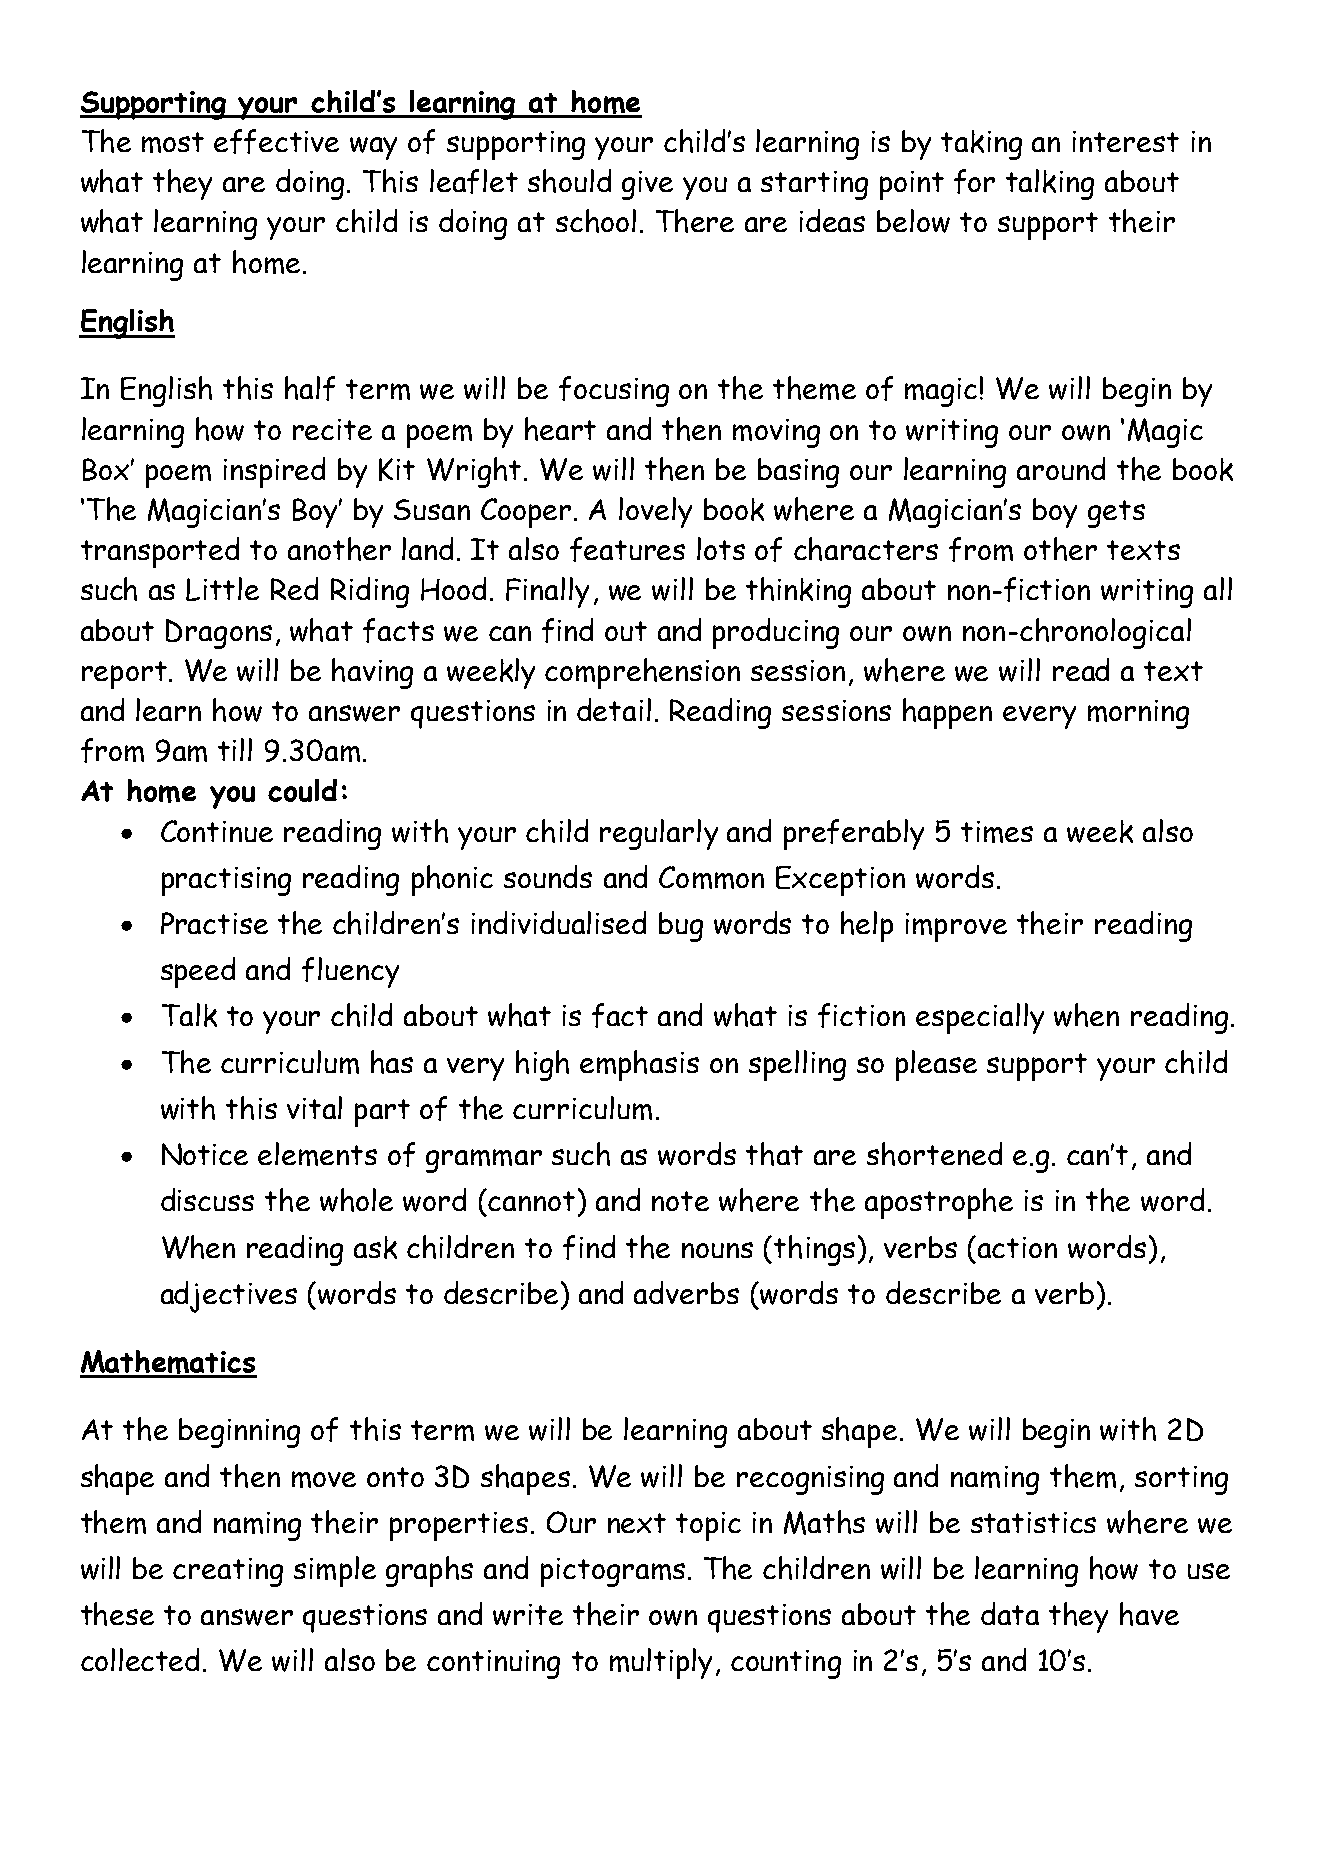 Image resolution: width=1320 pixels, height=1867 pixels. What do you see at coordinates (222, 589) in the screenshot?
I see `Little` at bounding box center [222, 589].
